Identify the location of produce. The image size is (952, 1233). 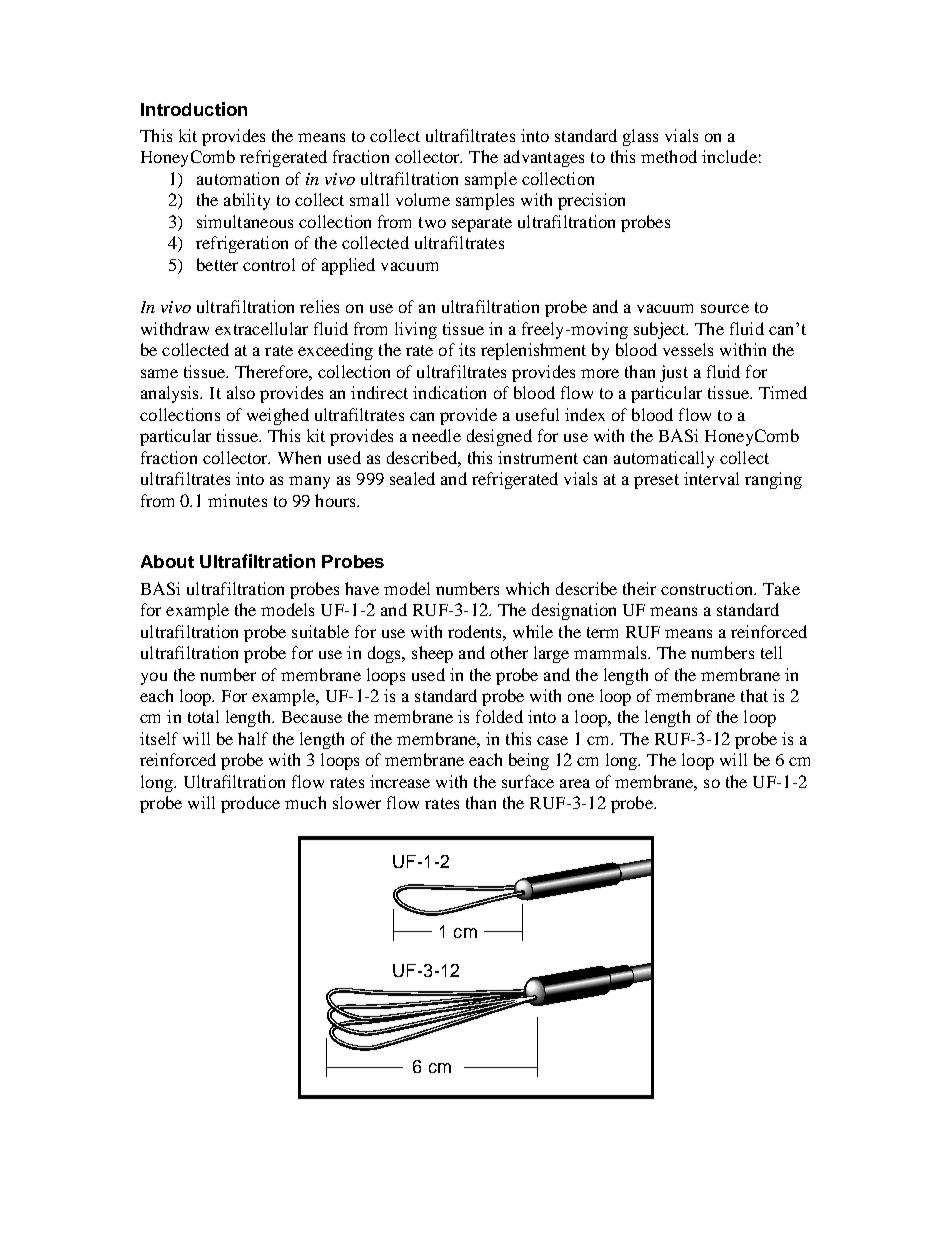
(250, 804).
